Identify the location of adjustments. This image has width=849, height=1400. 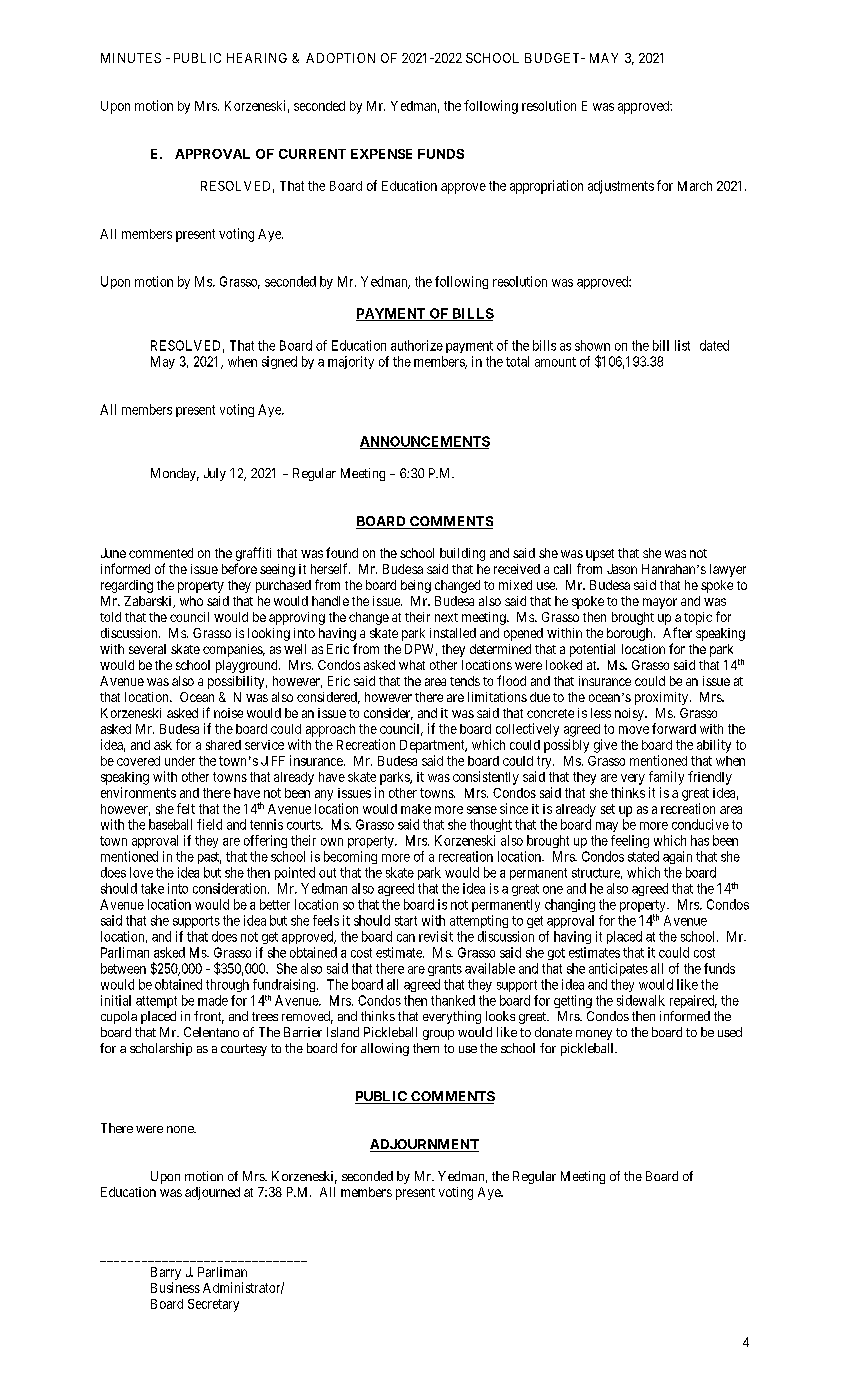
(621, 187).
